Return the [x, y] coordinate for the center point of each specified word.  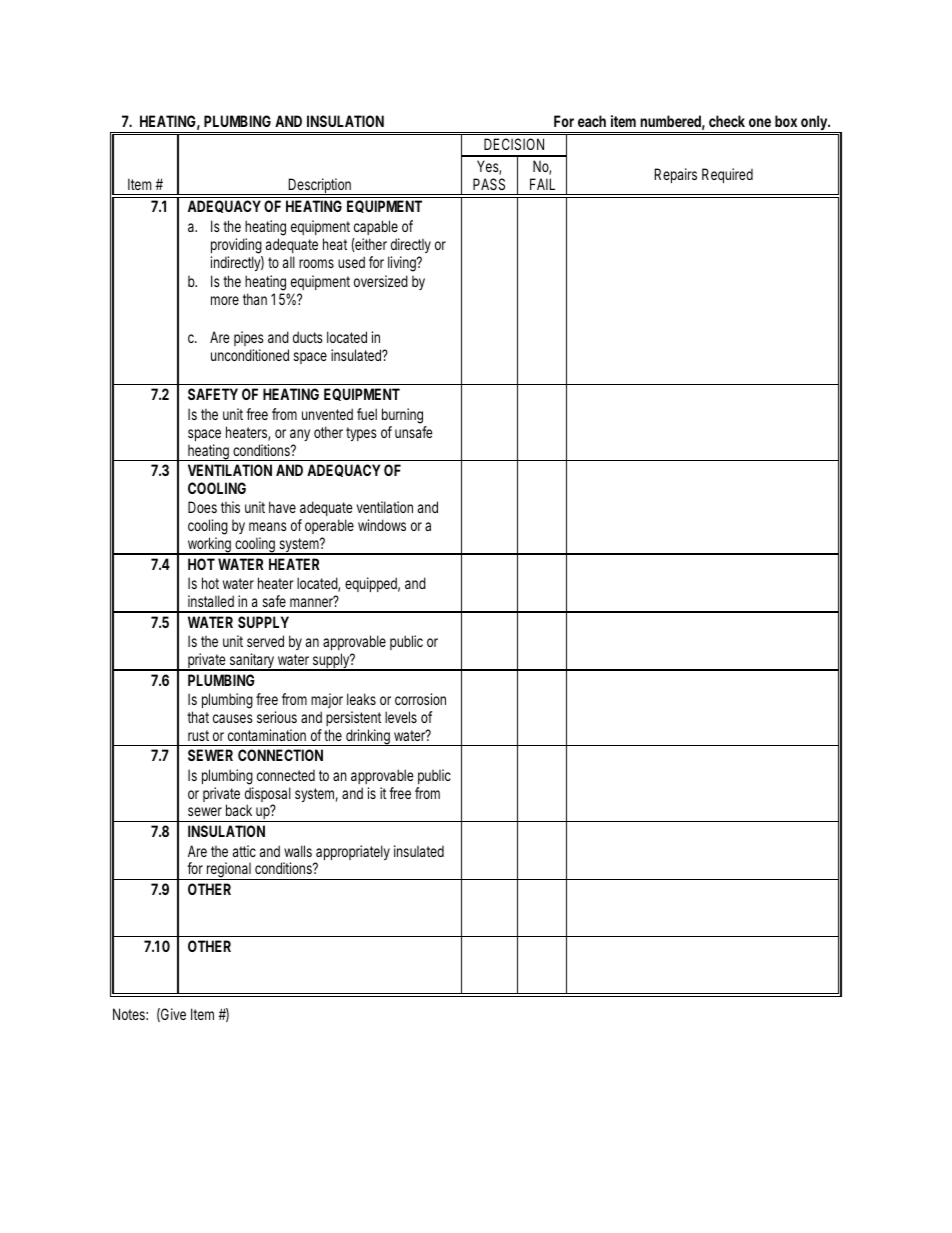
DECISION [514, 144]
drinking [367, 737]
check [727, 121]
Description [319, 186]
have [282, 507]
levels [401, 717]
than [255, 299]
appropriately [352, 854]
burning [402, 416]
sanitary [251, 662]
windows [382, 525]
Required [727, 175]
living [402, 264]
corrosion [420, 699]
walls [298, 851]
